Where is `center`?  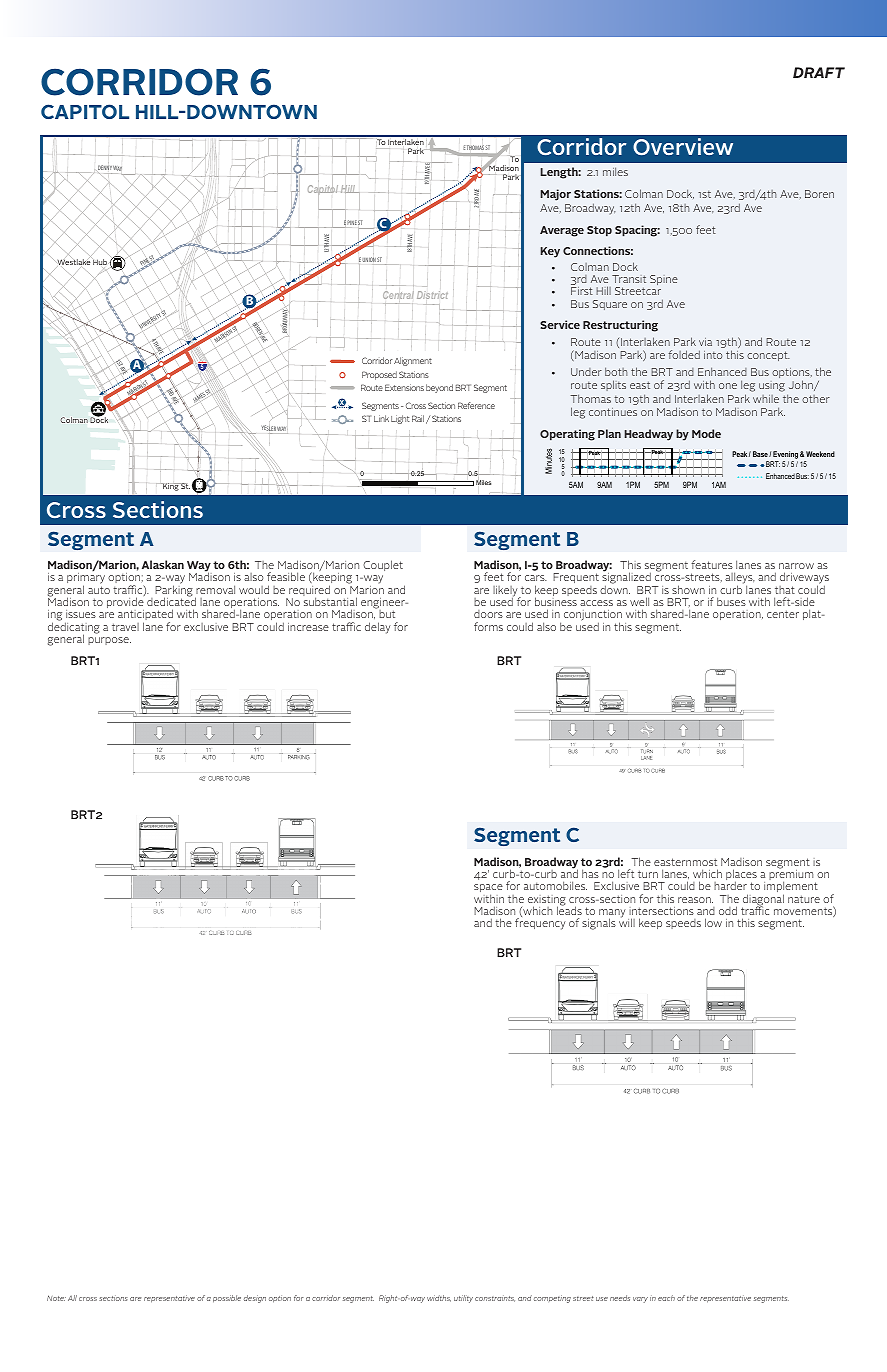 center is located at coordinates (783, 614).
